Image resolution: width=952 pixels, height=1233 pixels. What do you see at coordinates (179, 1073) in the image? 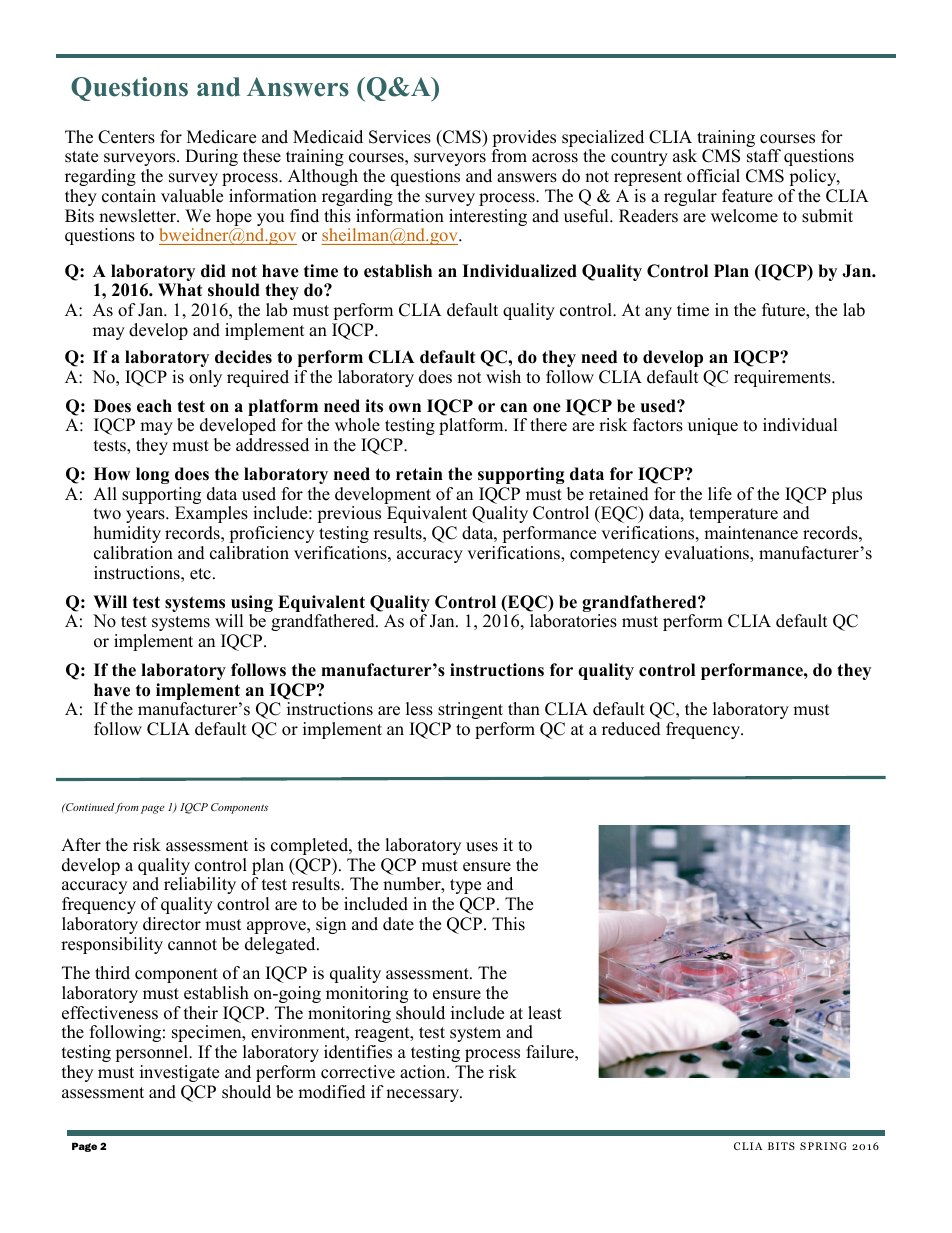
I see `investigate` at bounding box center [179, 1073].
